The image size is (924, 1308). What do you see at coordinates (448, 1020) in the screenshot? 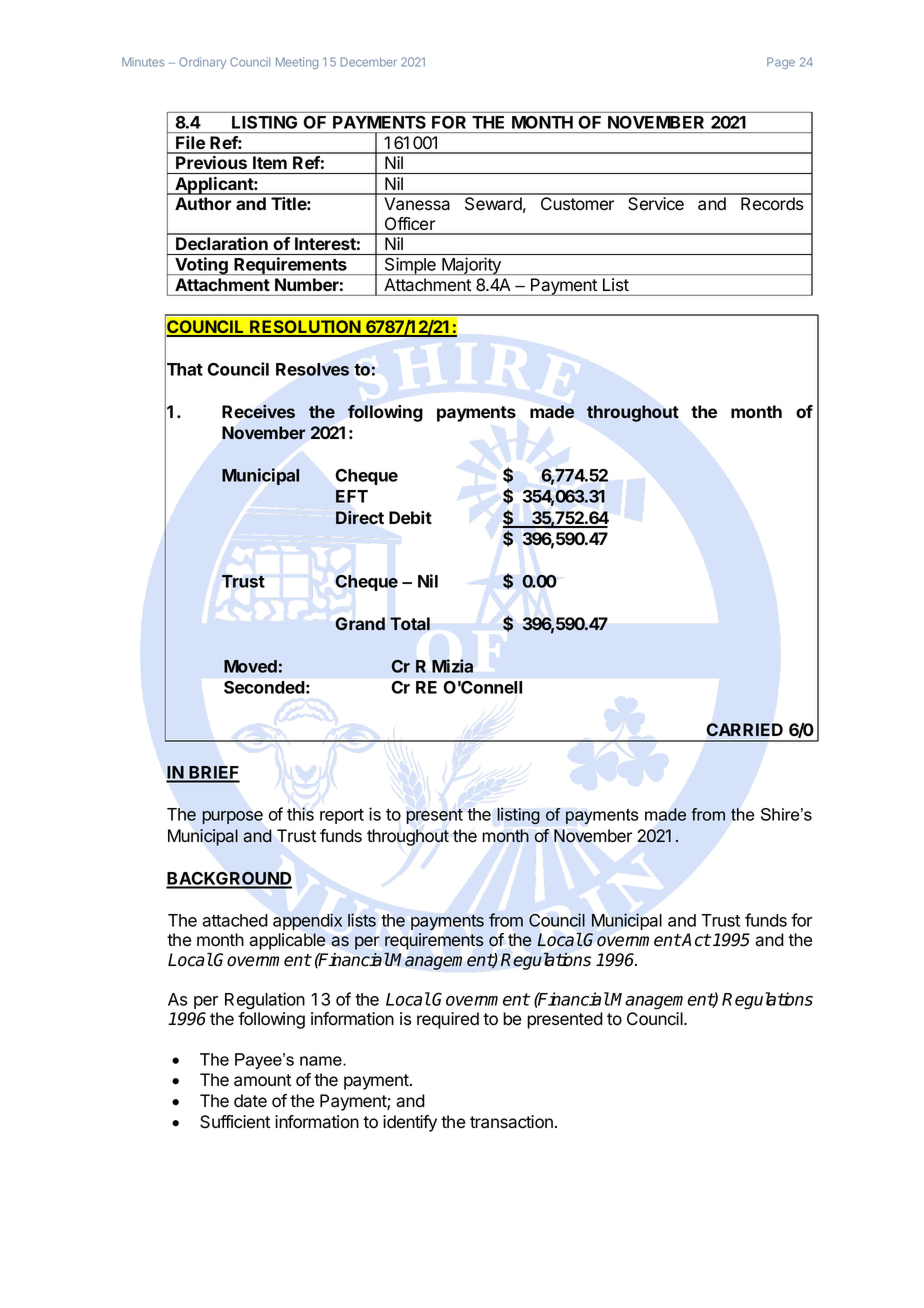
I see `required` at bounding box center [448, 1020].
